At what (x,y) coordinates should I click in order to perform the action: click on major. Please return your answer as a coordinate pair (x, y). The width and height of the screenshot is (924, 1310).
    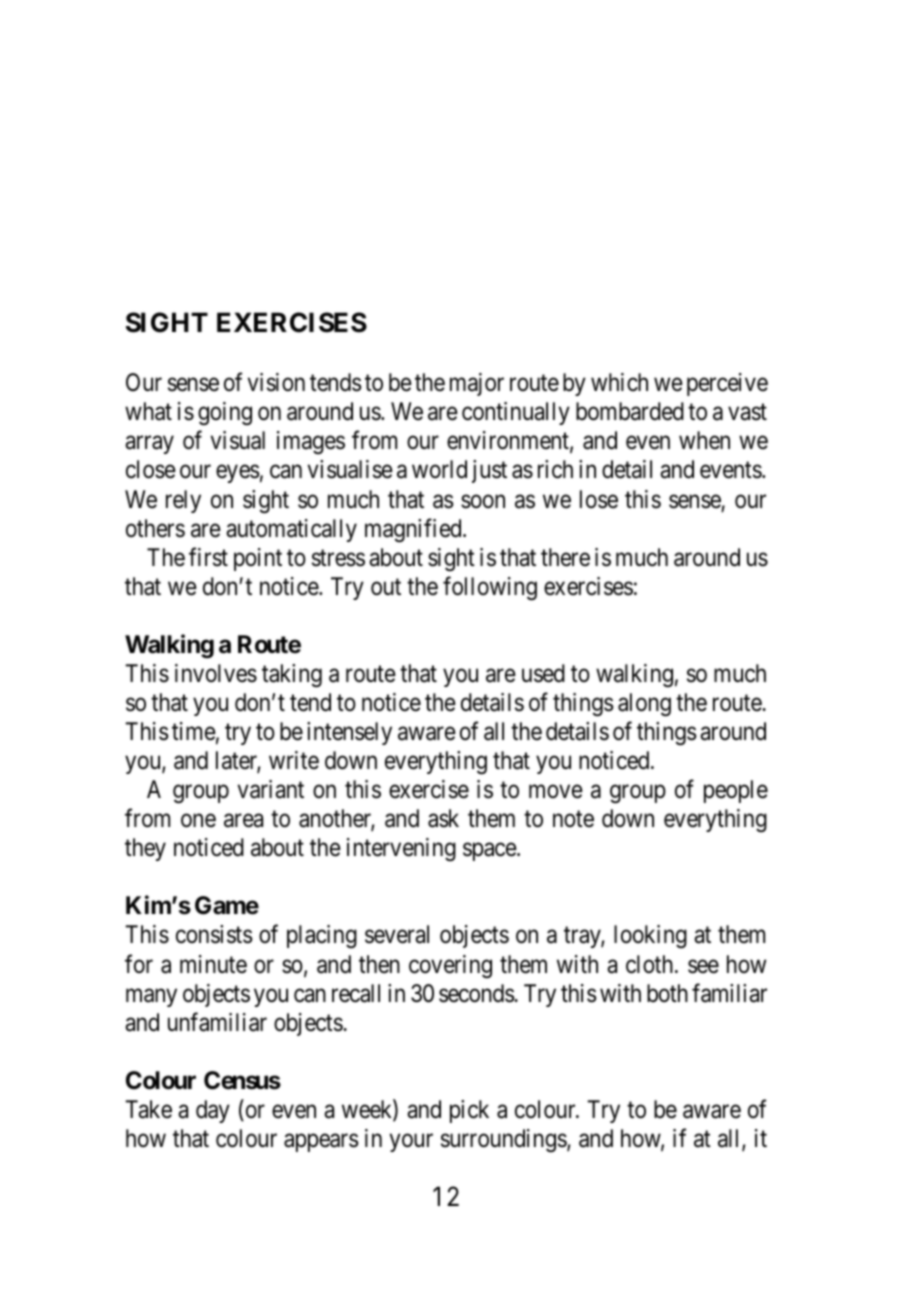
    Looking at the image, I should click on (477, 384).
